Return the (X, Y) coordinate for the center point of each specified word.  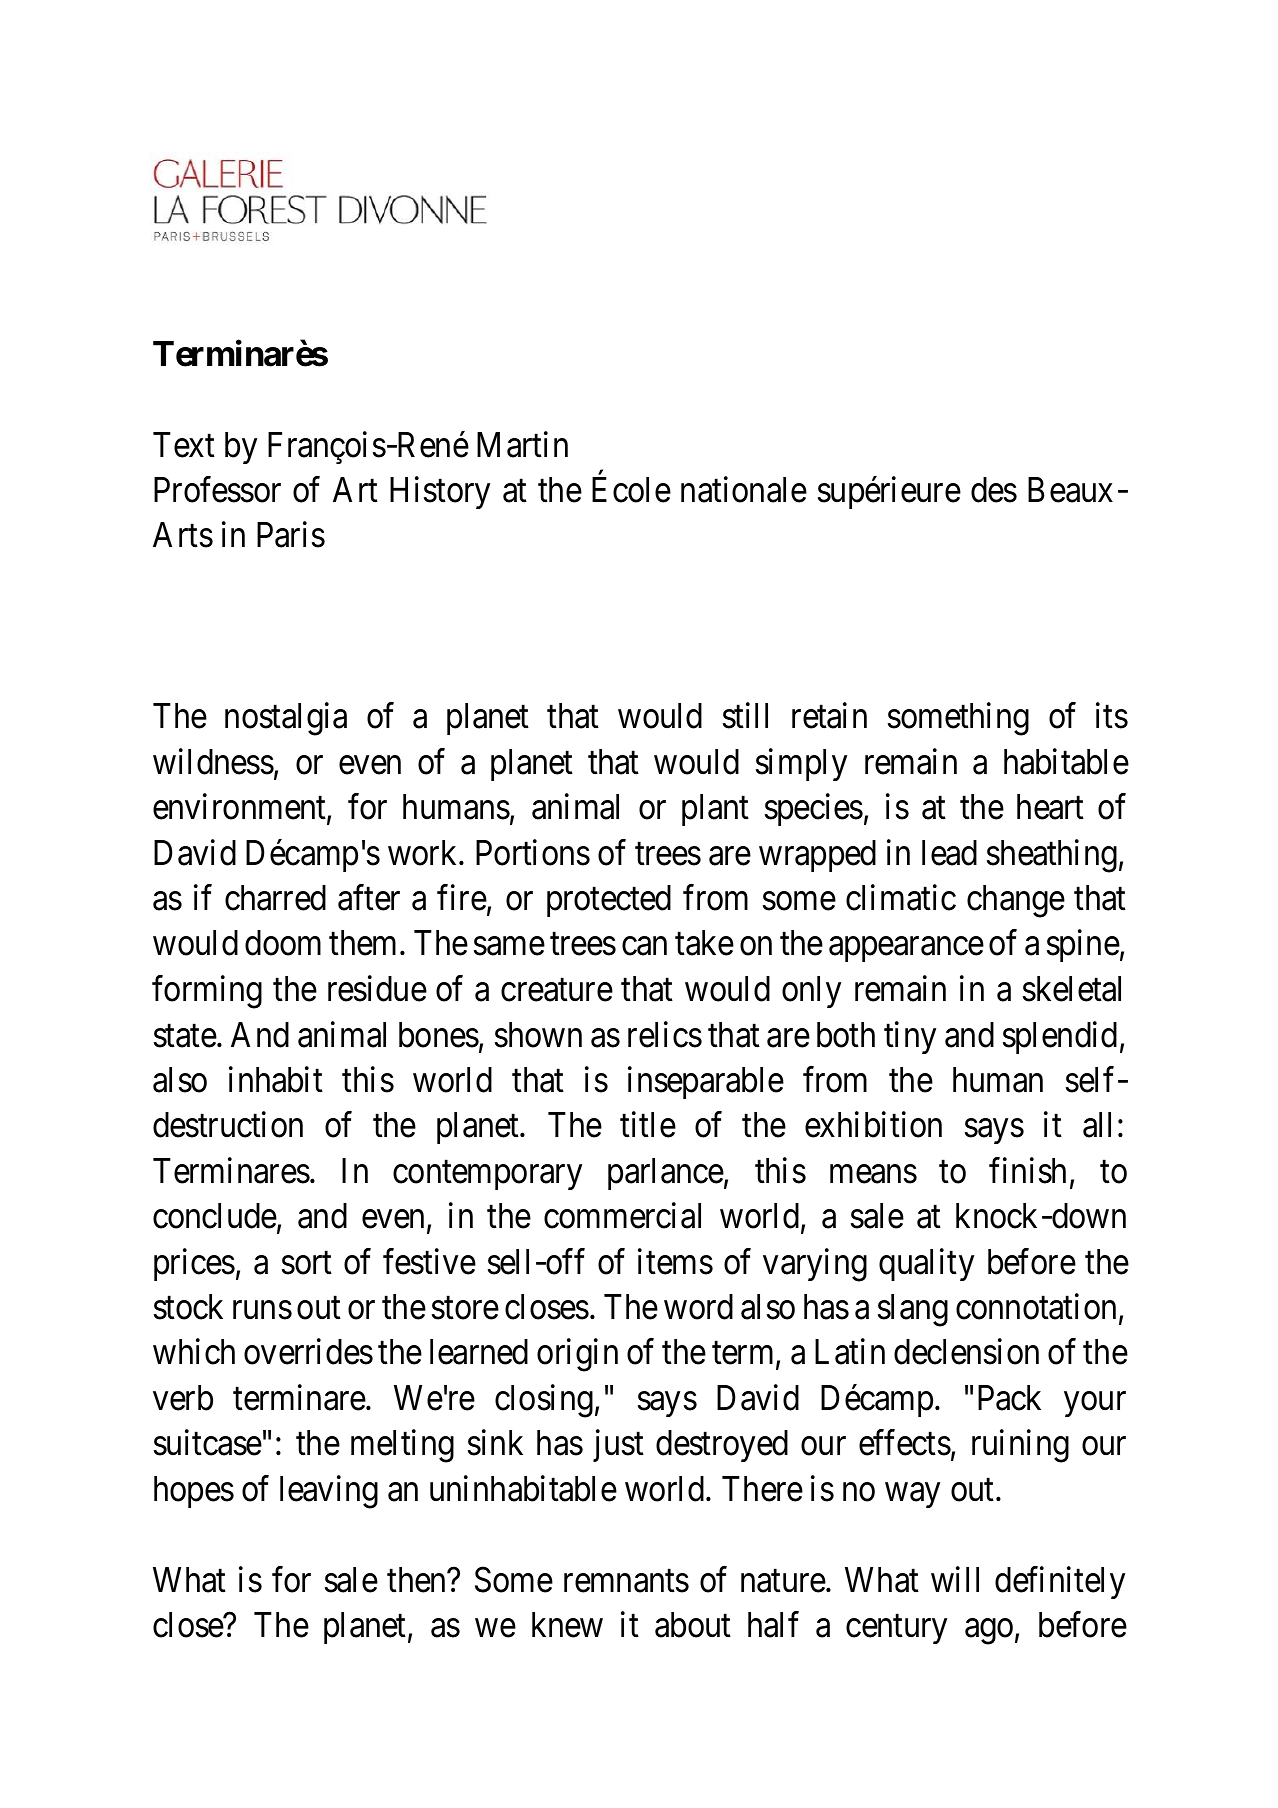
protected (609, 901)
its (1112, 716)
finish (1027, 1171)
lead (949, 853)
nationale (744, 490)
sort (307, 1263)
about (693, 1625)
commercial (622, 1216)
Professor (217, 490)
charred (275, 898)
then (417, 1580)
